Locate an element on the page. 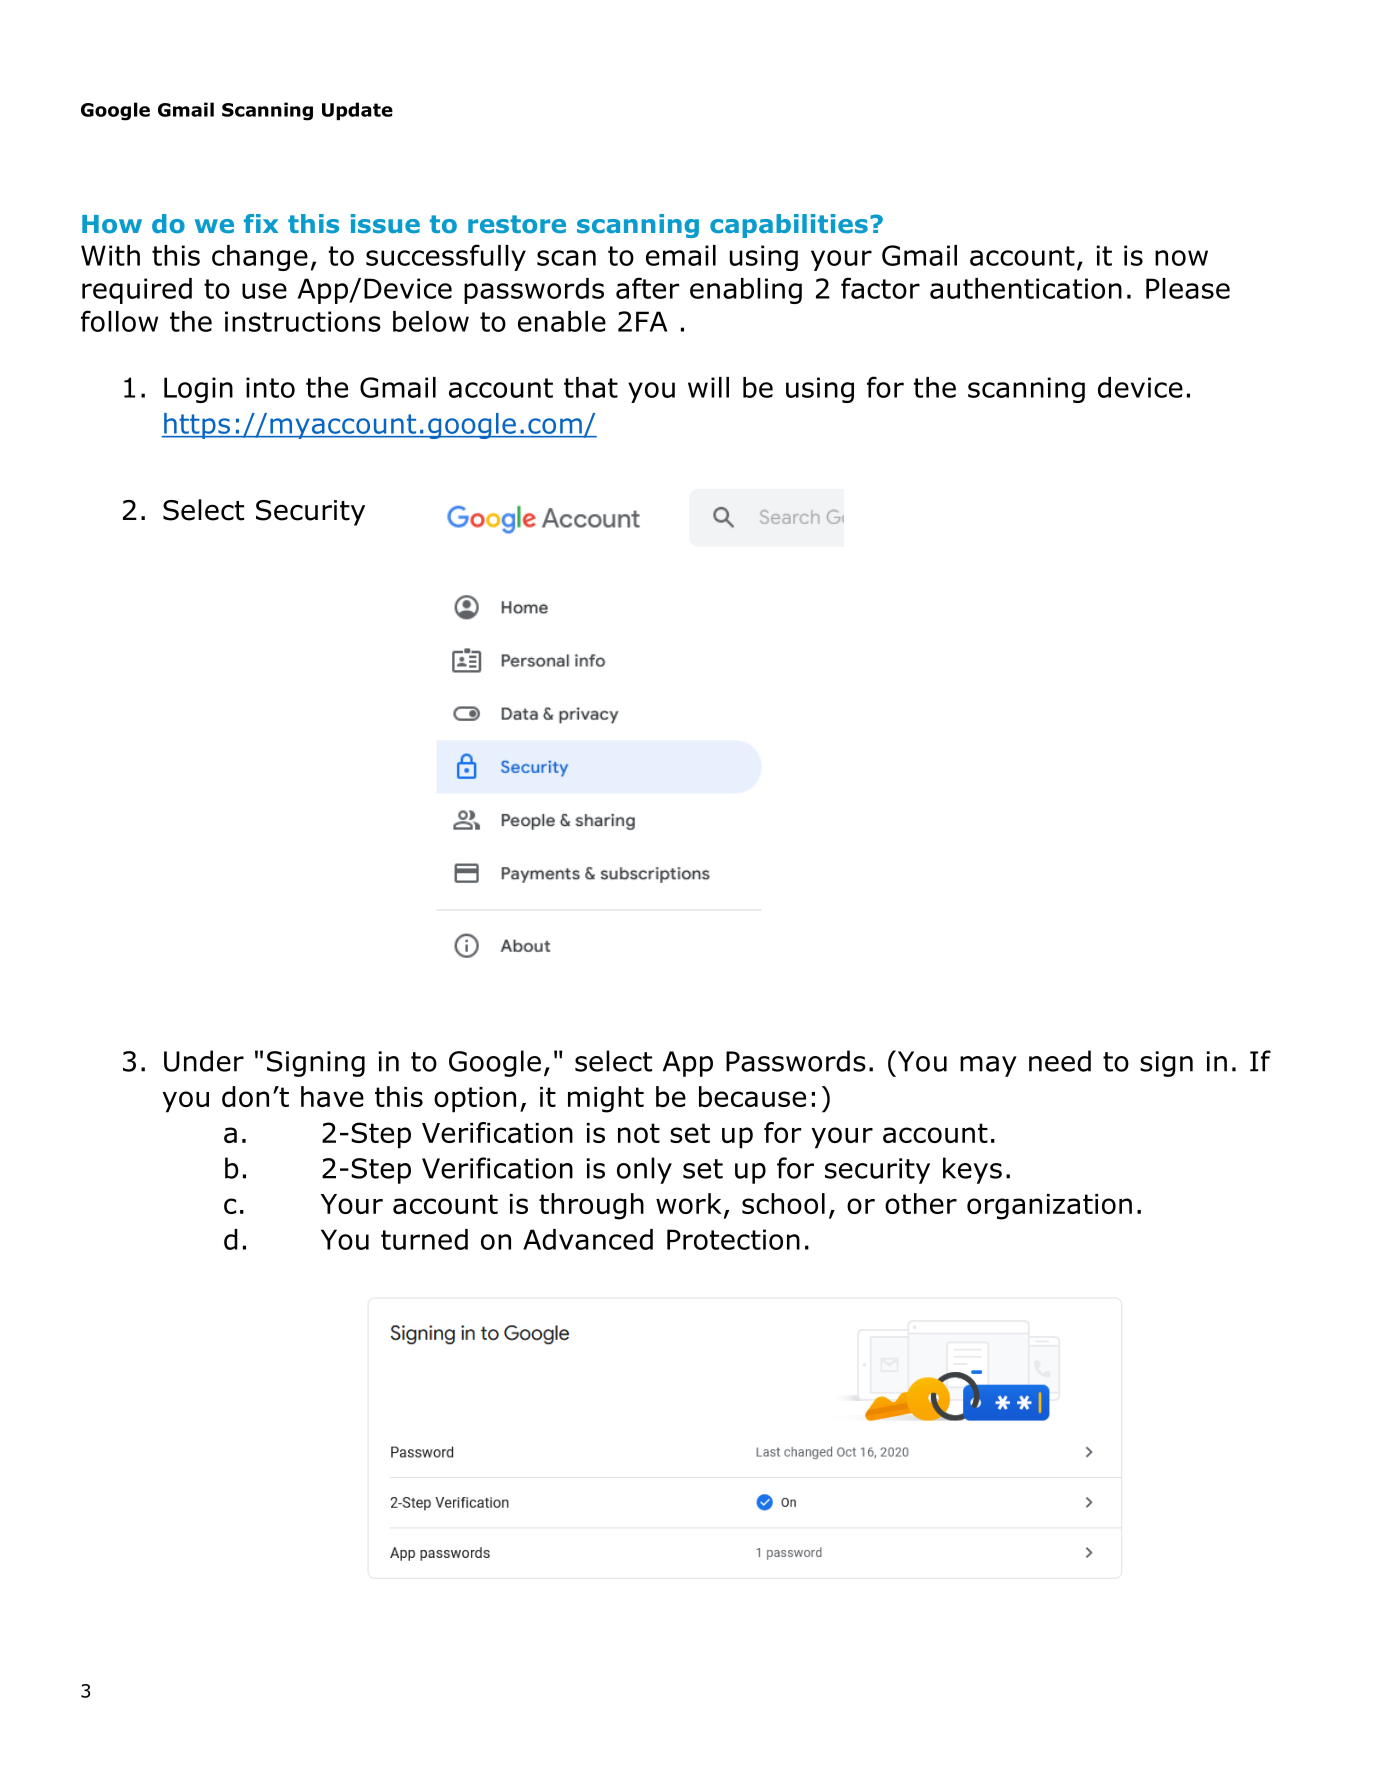 The image size is (1385, 1792). need is located at coordinates (1060, 1061).
